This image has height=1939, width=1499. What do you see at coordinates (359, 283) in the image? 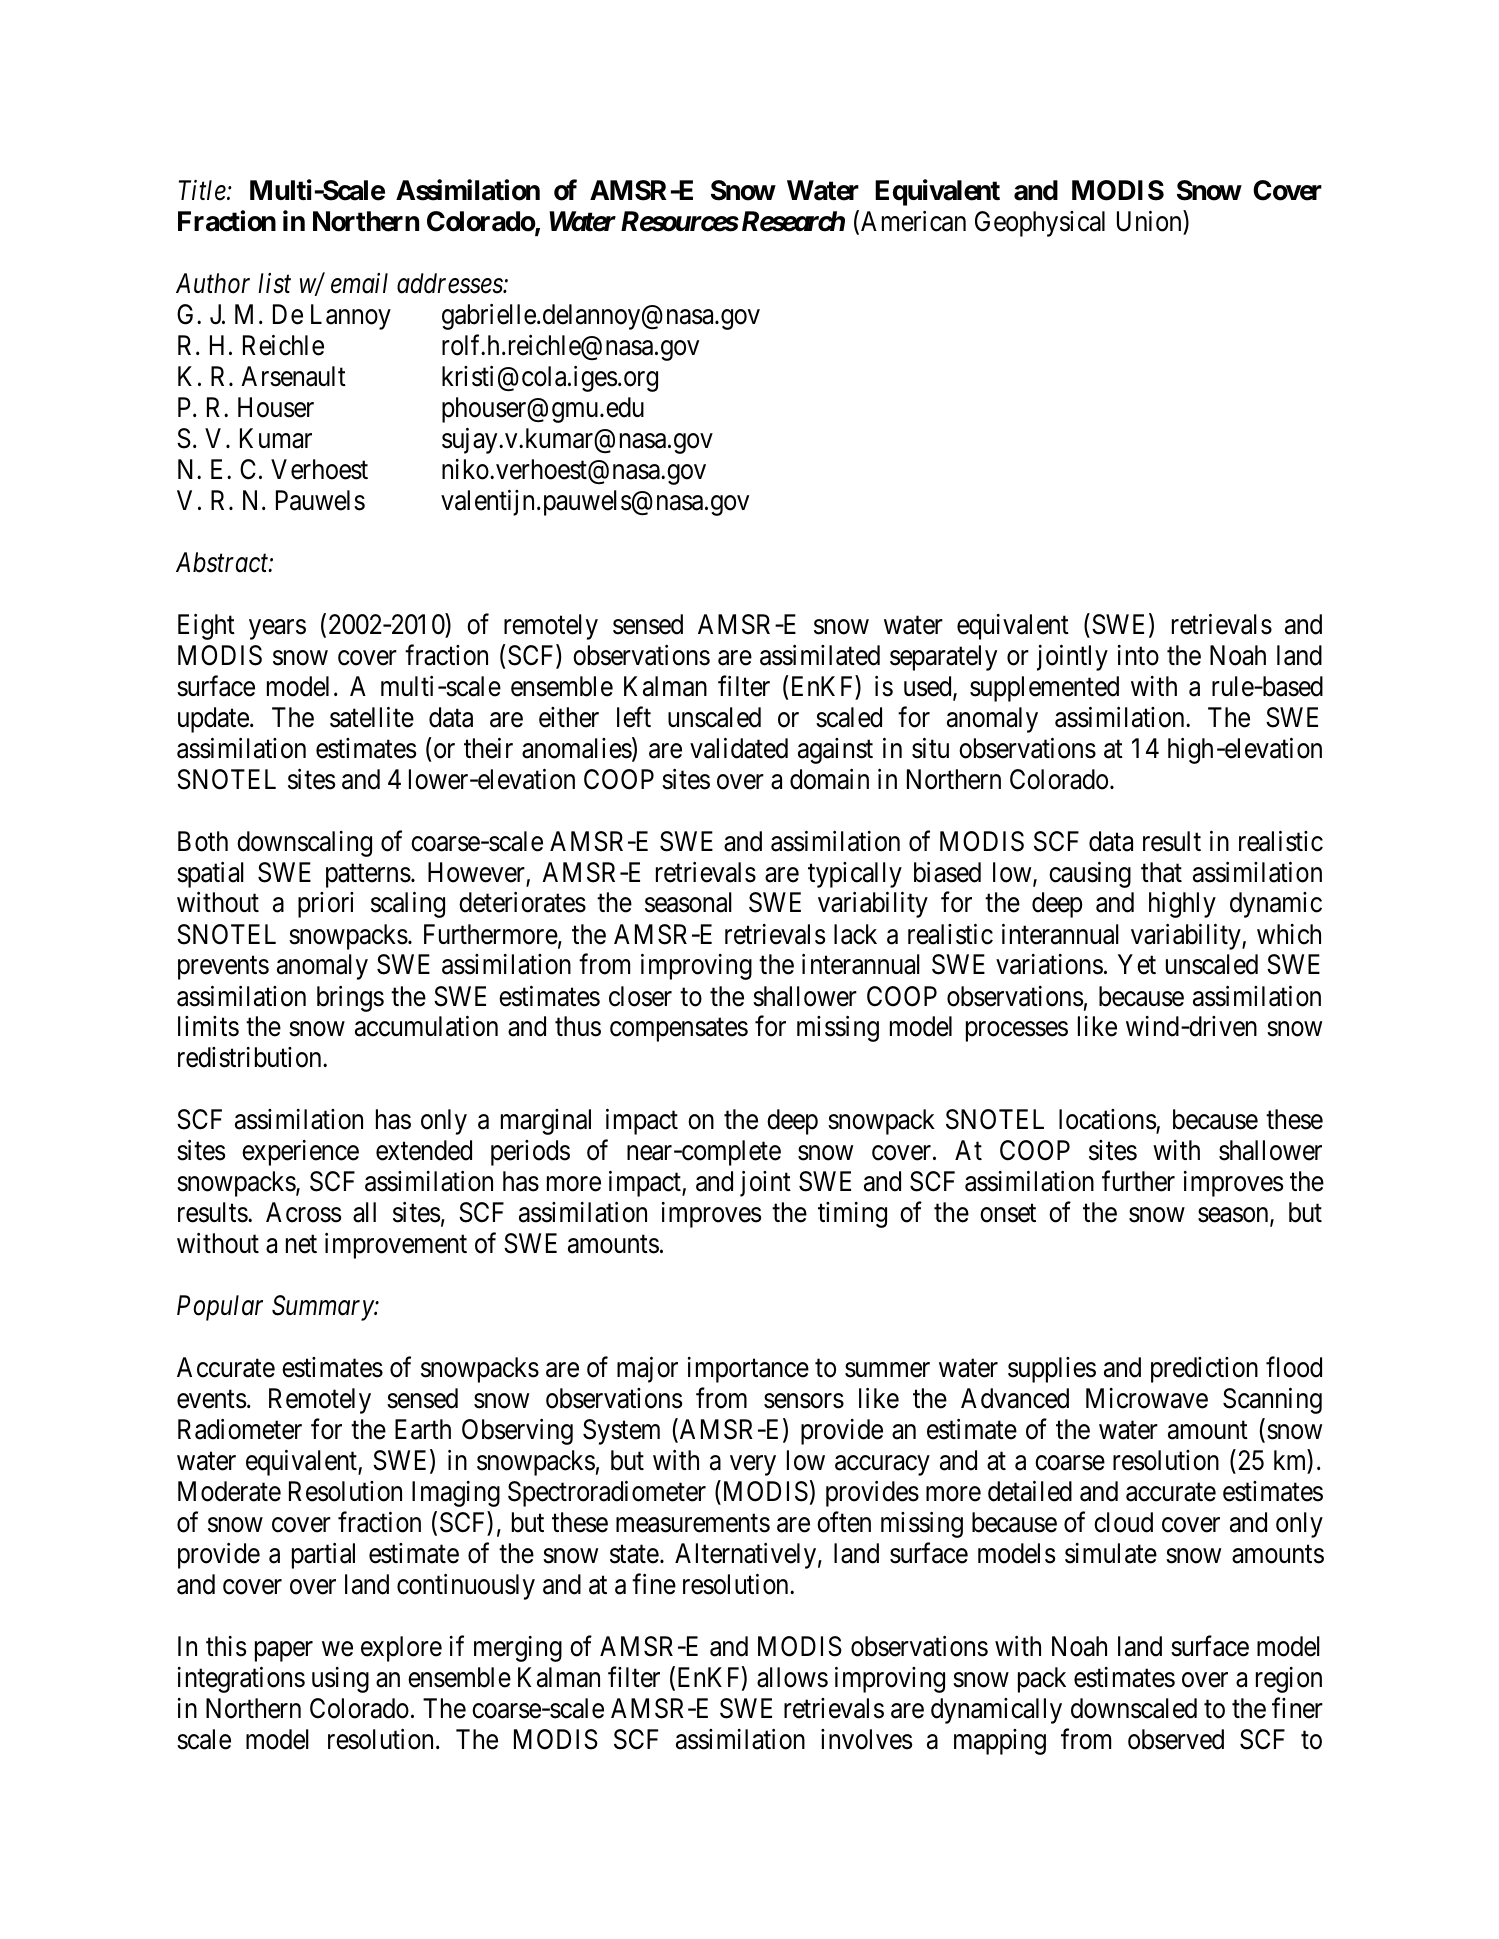
I see `email` at bounding box center [359, 283].
